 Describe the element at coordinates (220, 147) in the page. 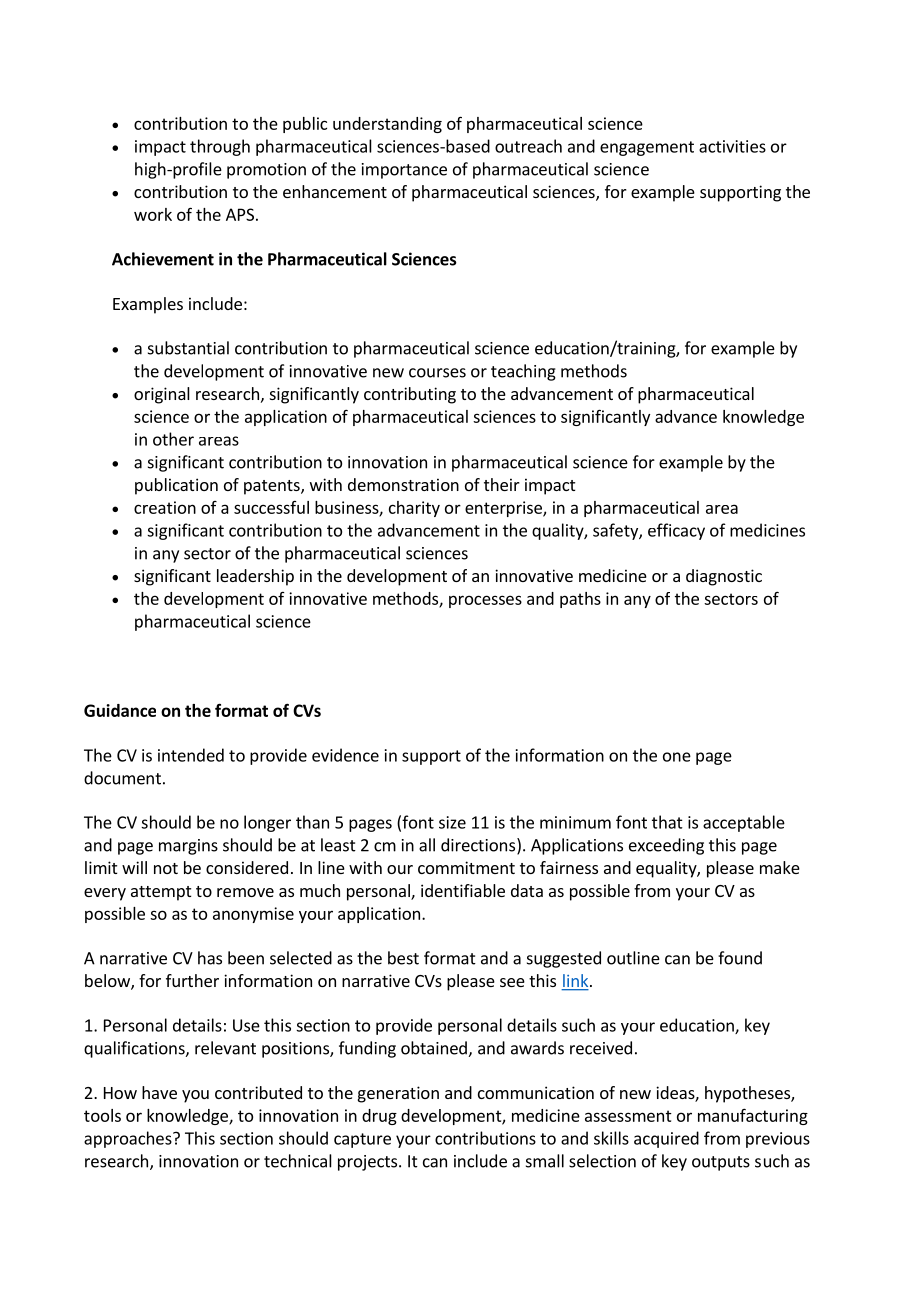

I see `through` at that location.
